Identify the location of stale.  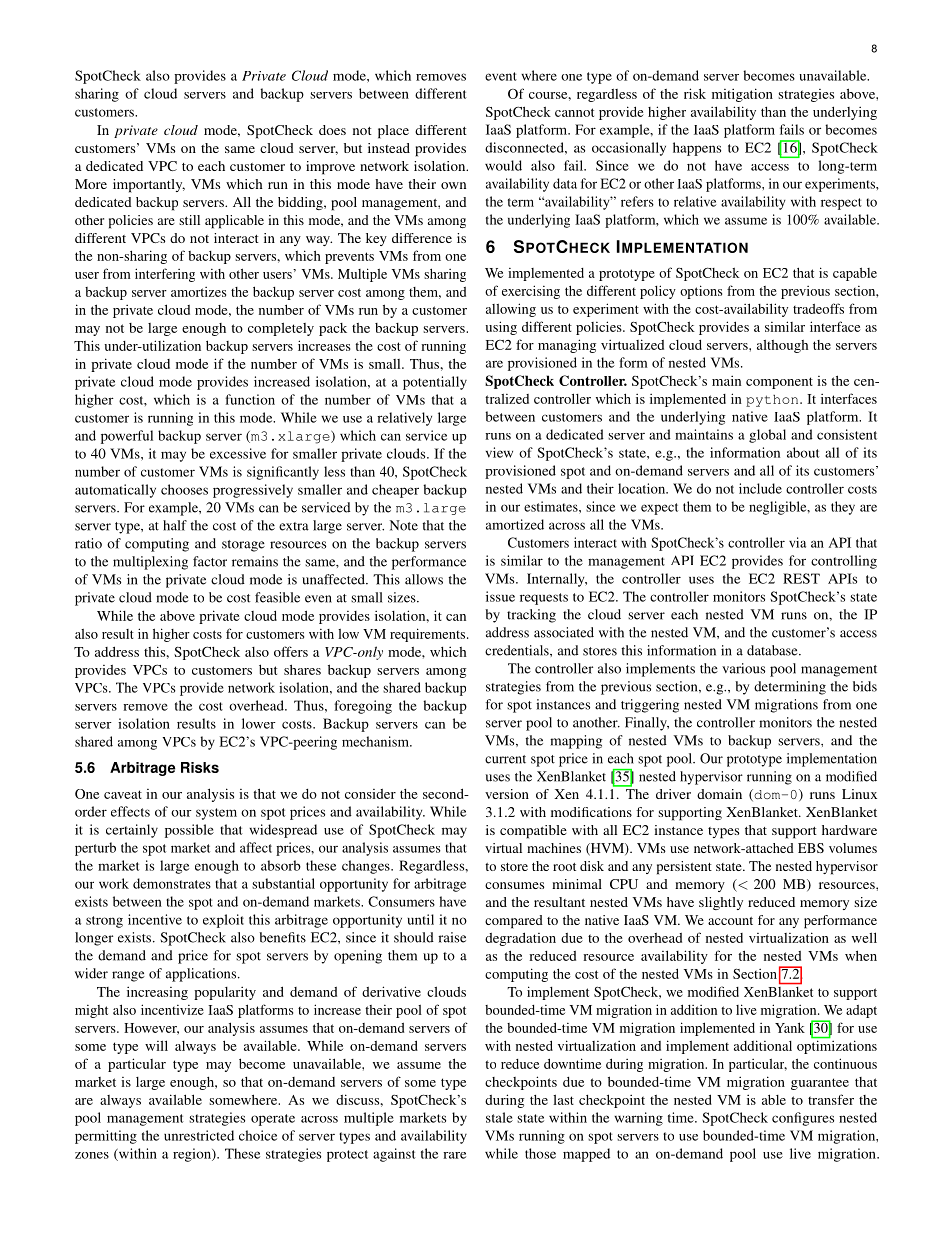
(499, 1117).
